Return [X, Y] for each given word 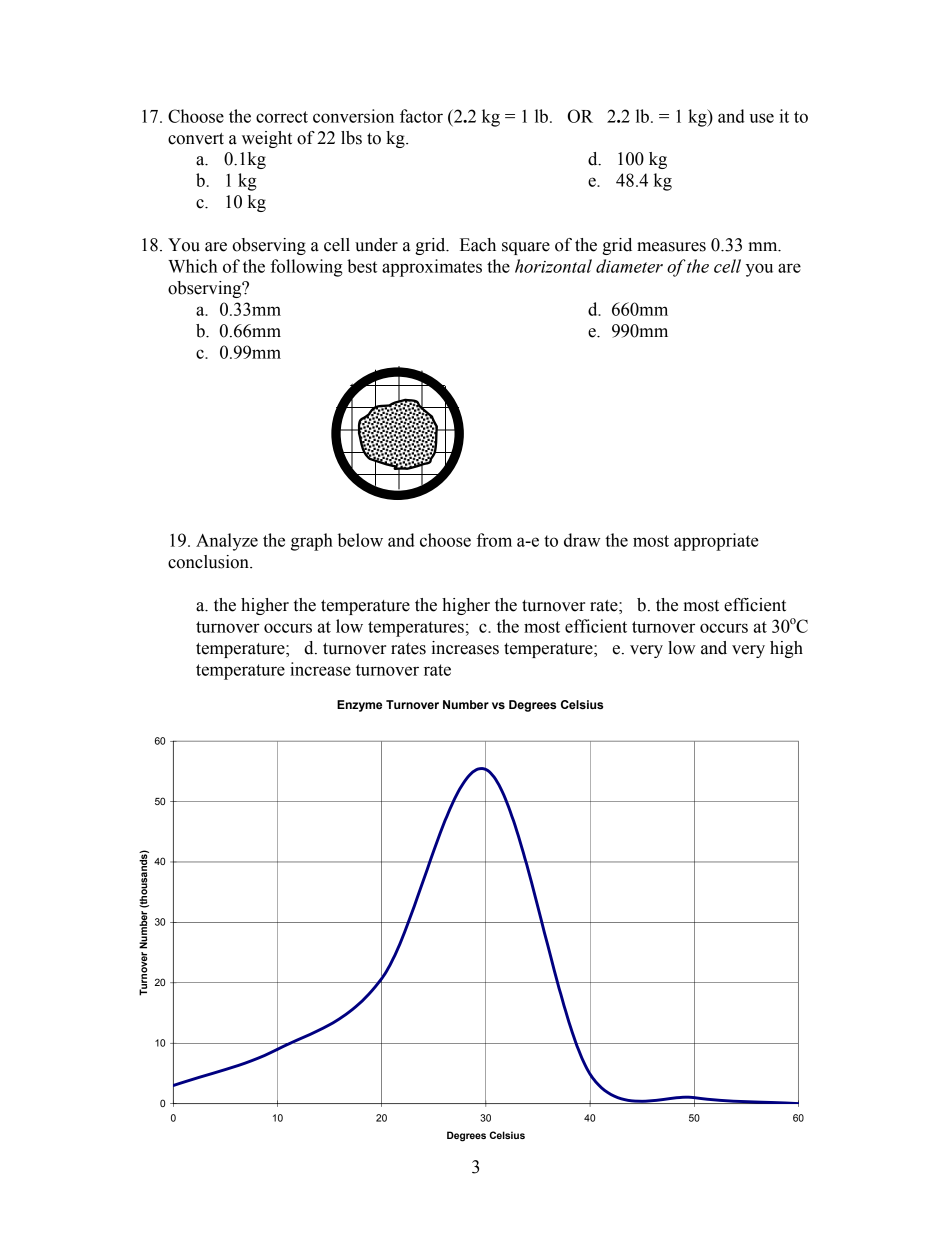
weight [267, 139]
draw [582, 540]
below [360, 540]
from [494, 540]
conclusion [209, 562]
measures [671, 247]
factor [421, 116]
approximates [432, 268]
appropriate [716, 542]
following [306, 268]
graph [312, 542]
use [761, 118]
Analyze [227, 542]
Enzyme [359, 706]
